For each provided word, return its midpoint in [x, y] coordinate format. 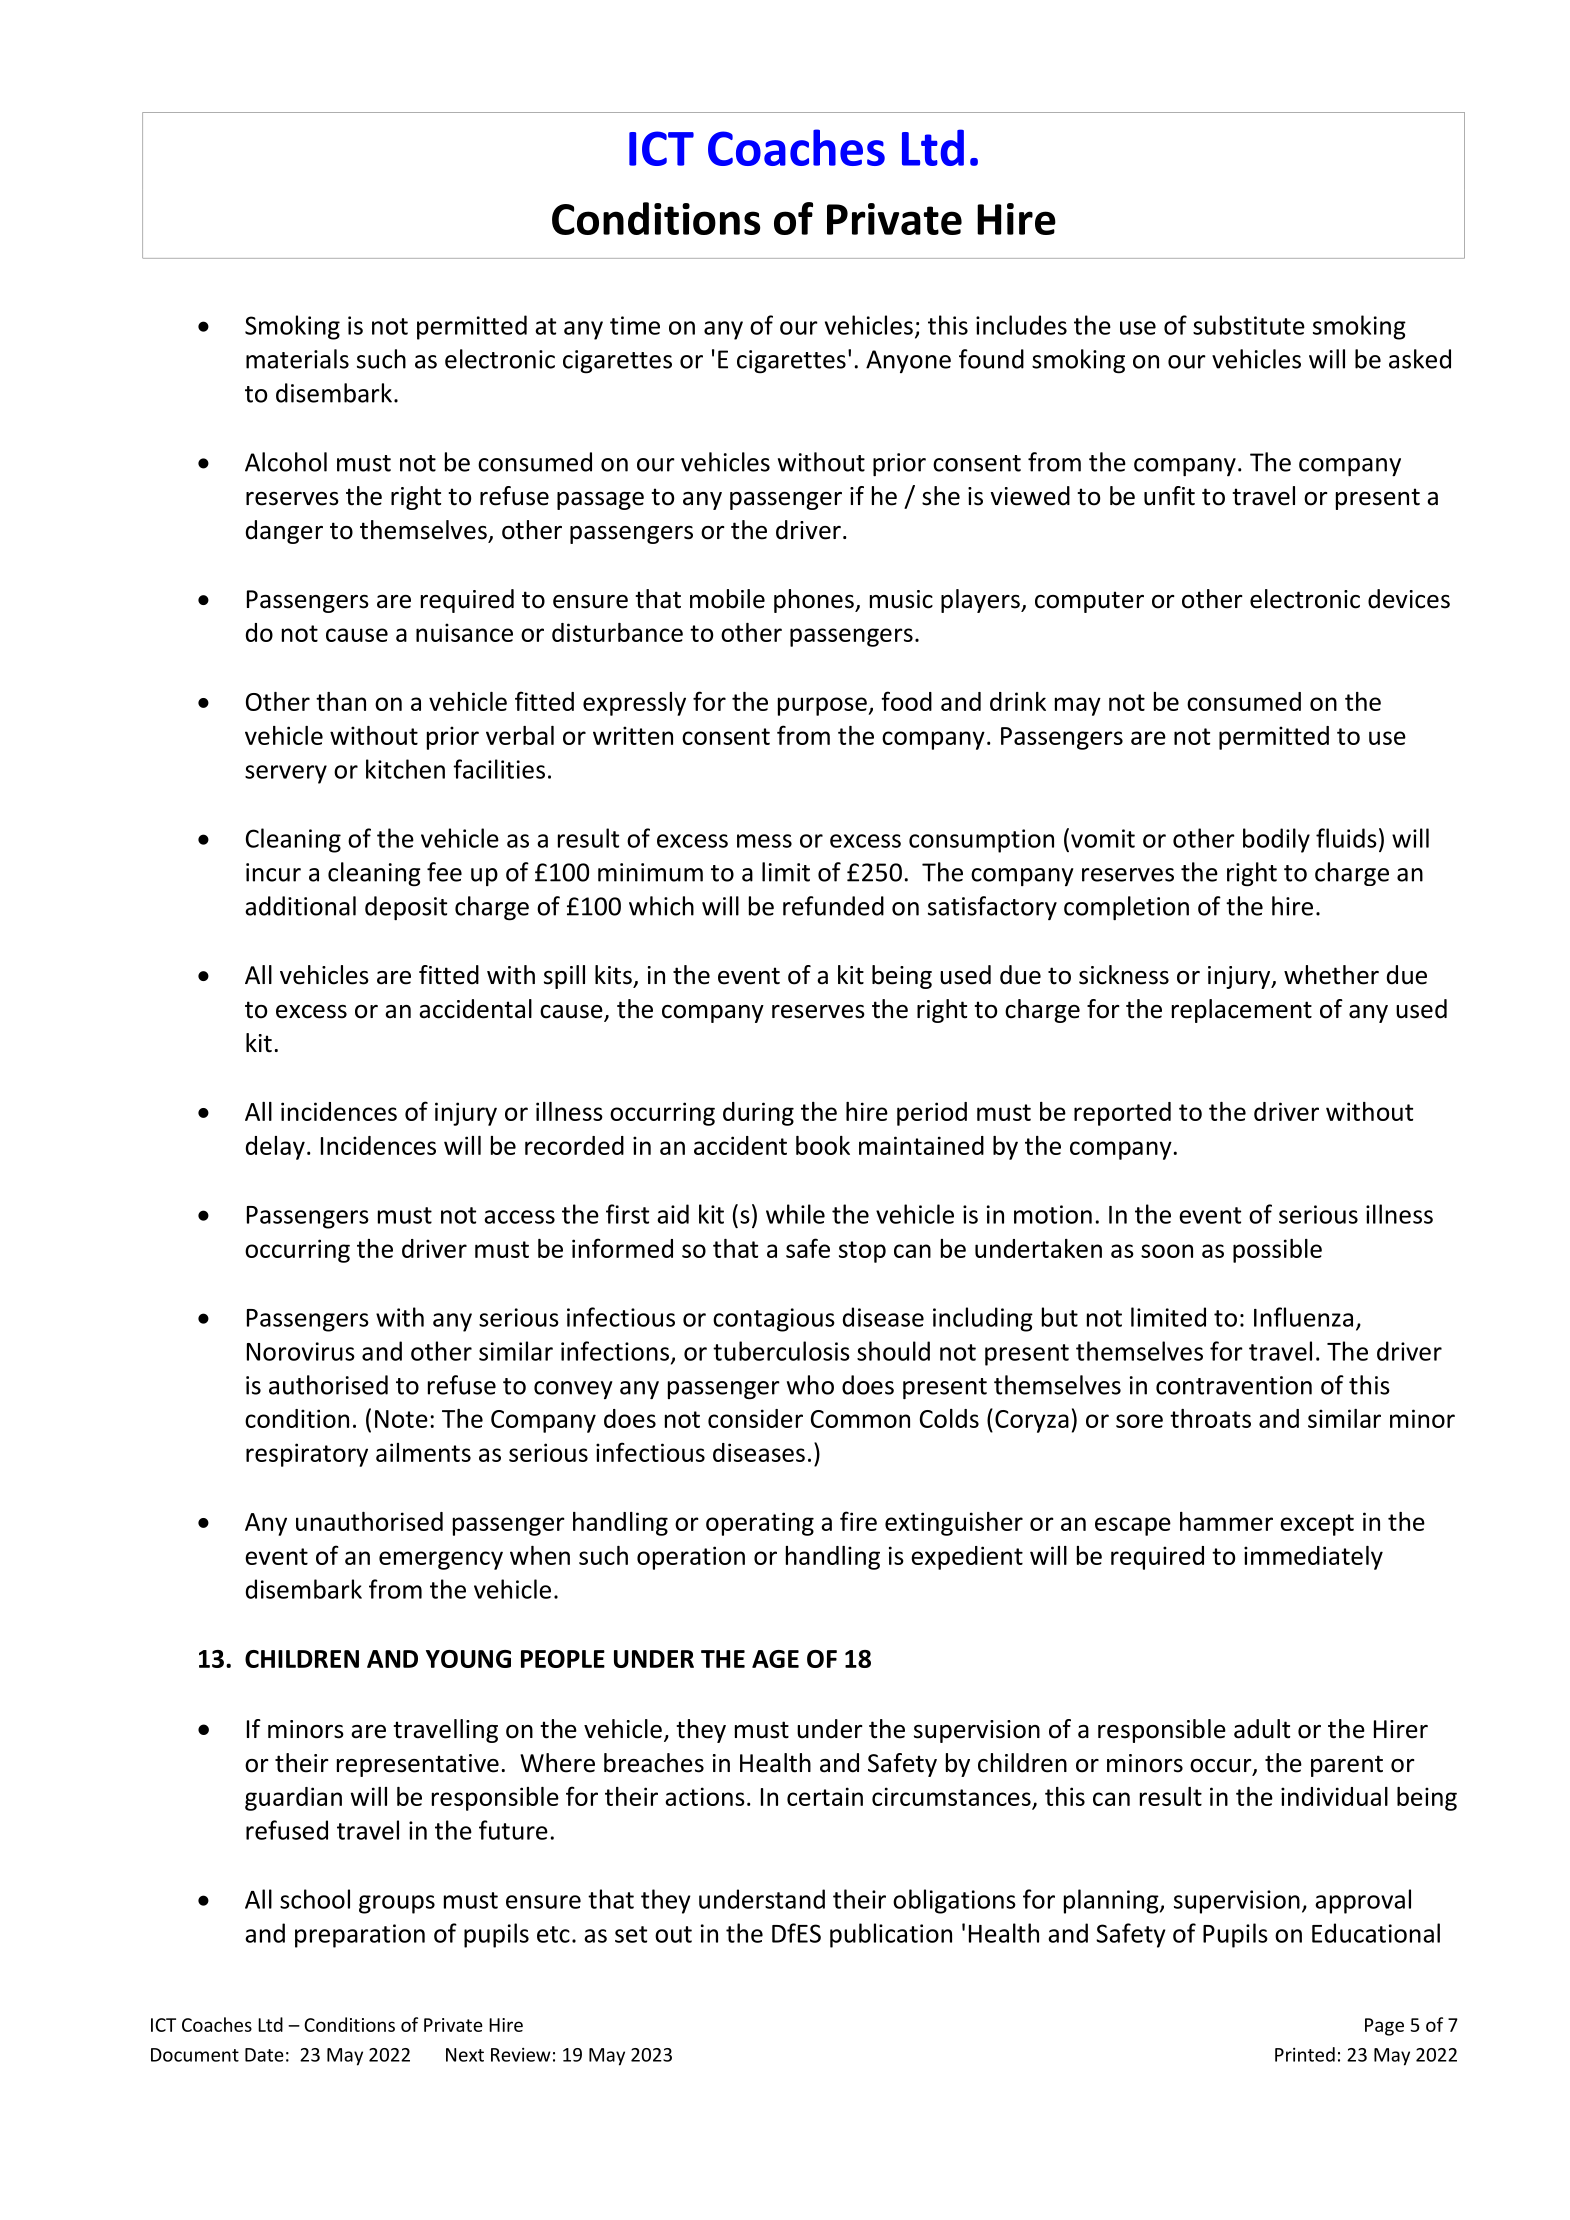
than [341, 701]
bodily [1276, 840]
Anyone [908, 361]
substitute [1249, 325]
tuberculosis [781, 1351]
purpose [823, 706]
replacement [1242, 1011]
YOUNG [468, 1659]
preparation [360, 1936]
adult [1262, 1729]
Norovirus [301, 1351]
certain [825, 1796]
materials [297, 359]
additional [300, 906]
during [758, 1114]
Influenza [1303, 1317]
